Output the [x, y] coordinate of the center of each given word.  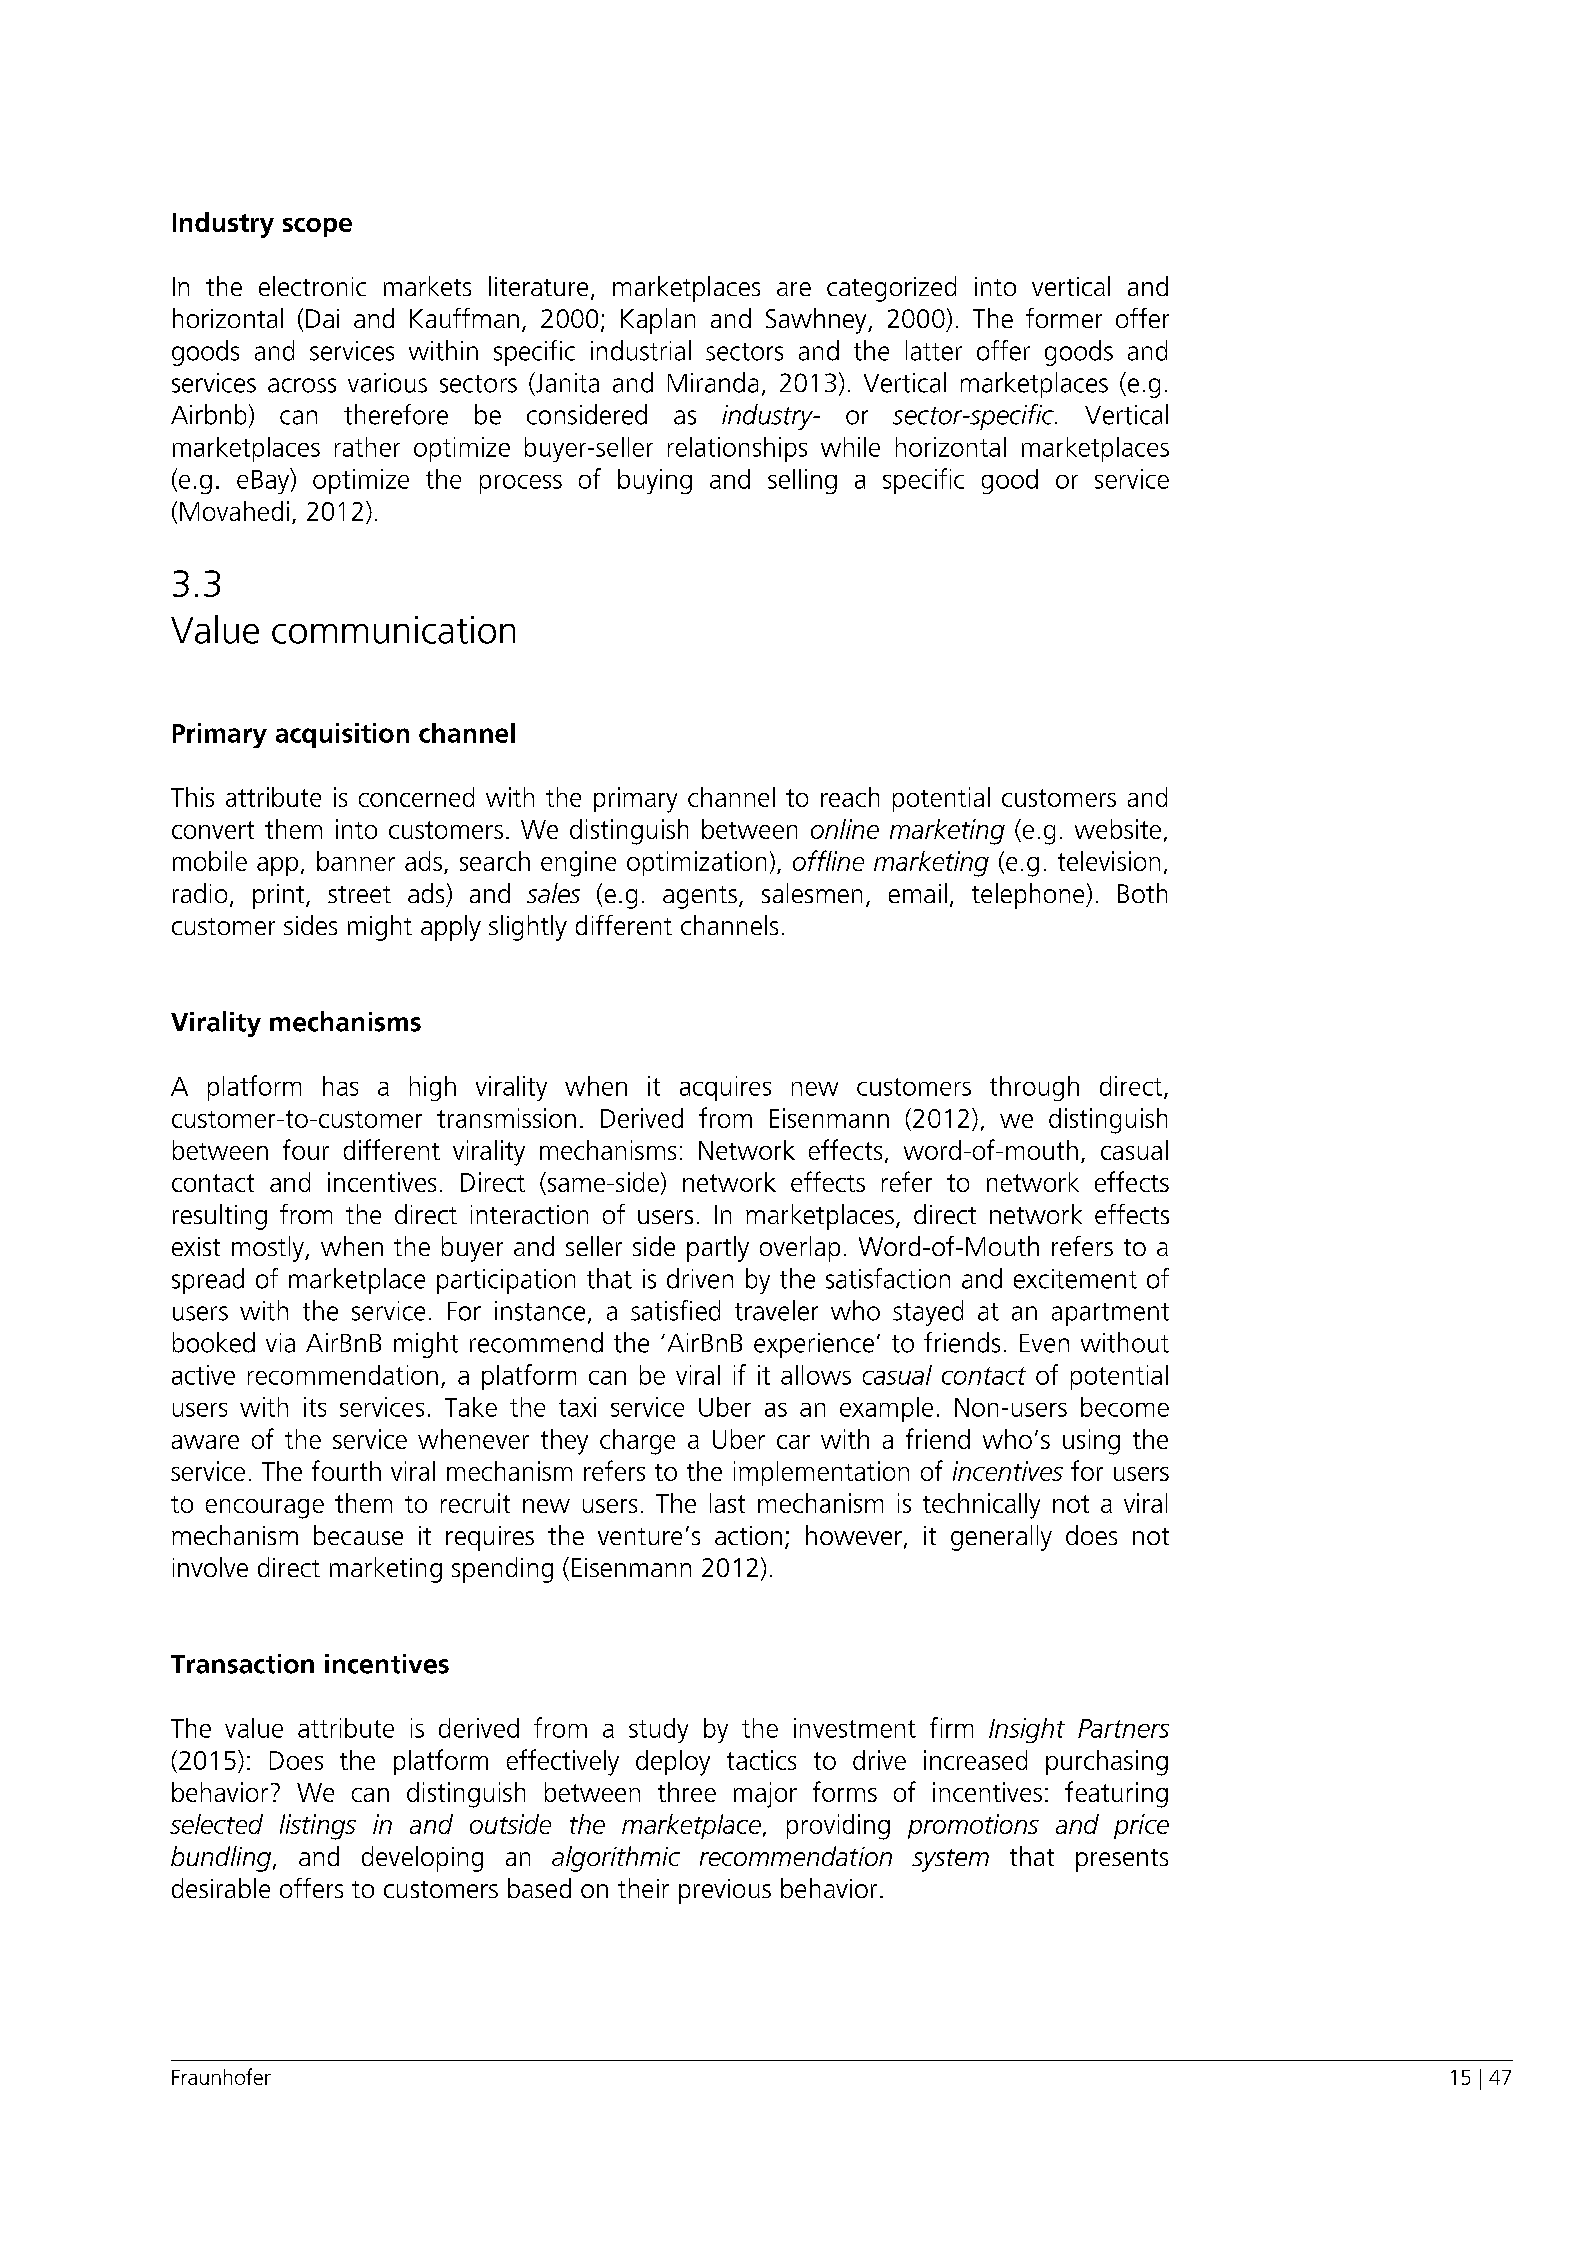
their [643, 1888]
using [1091, 1442]
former [1064, 318]
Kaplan [658, 321]
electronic [312, 286]
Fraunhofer [221, 2076]
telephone [1029, 896]
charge [637, 1442]
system [950, 1860]
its [315, 1407]
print [280, 896]
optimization [696, 863]
